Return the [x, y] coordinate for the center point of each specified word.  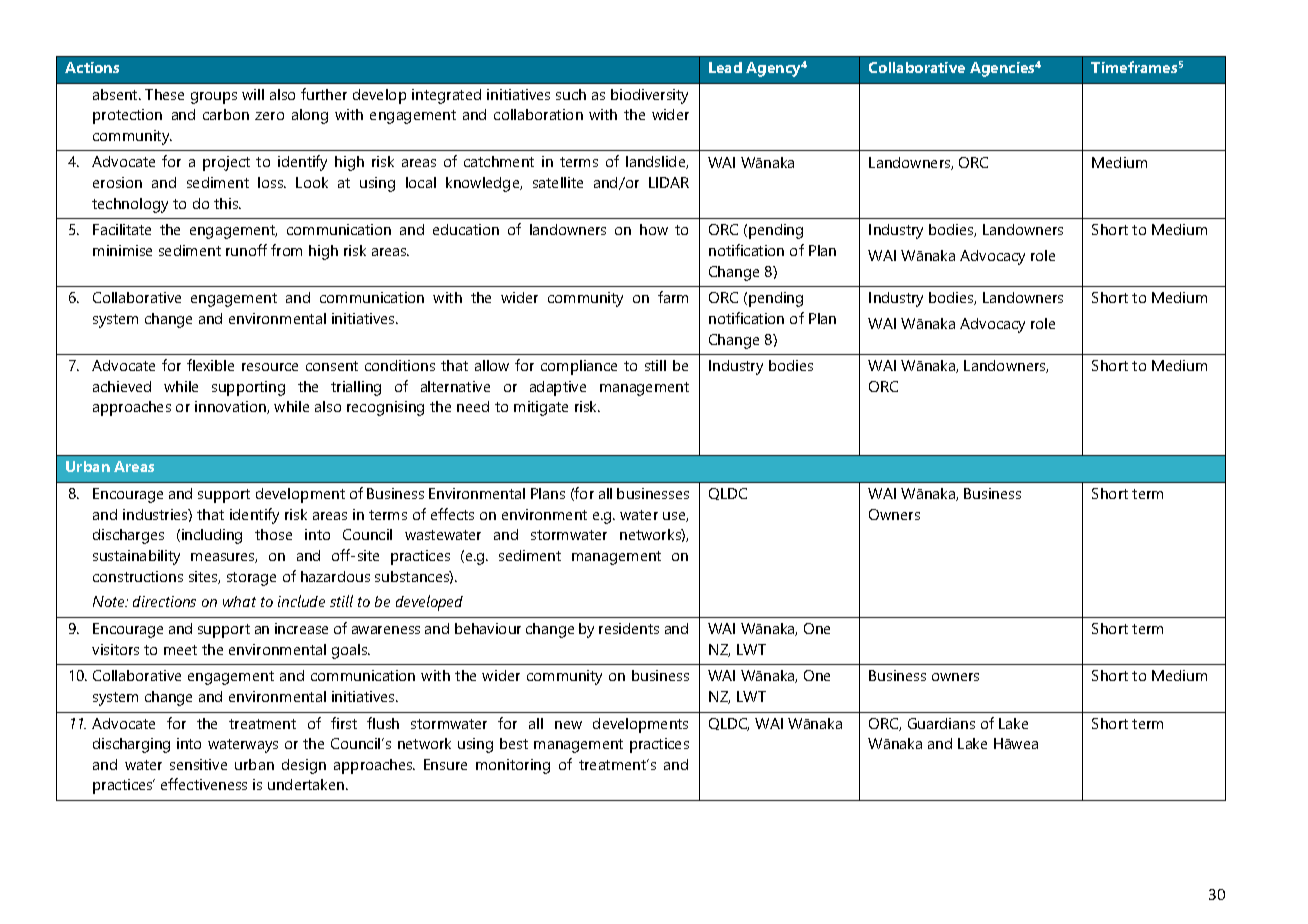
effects [452, 514]
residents [629, 628]
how [654, 229]
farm [673, 297]
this [227, 203]
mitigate [541, 408]
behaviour [488, 628]
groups [214, 98]
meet [180, 650]
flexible [210, 365]
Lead [725, 67]
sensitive [198, 764]
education [466, 229]
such [571, 94]
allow [492, 365]
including [212, 536]
